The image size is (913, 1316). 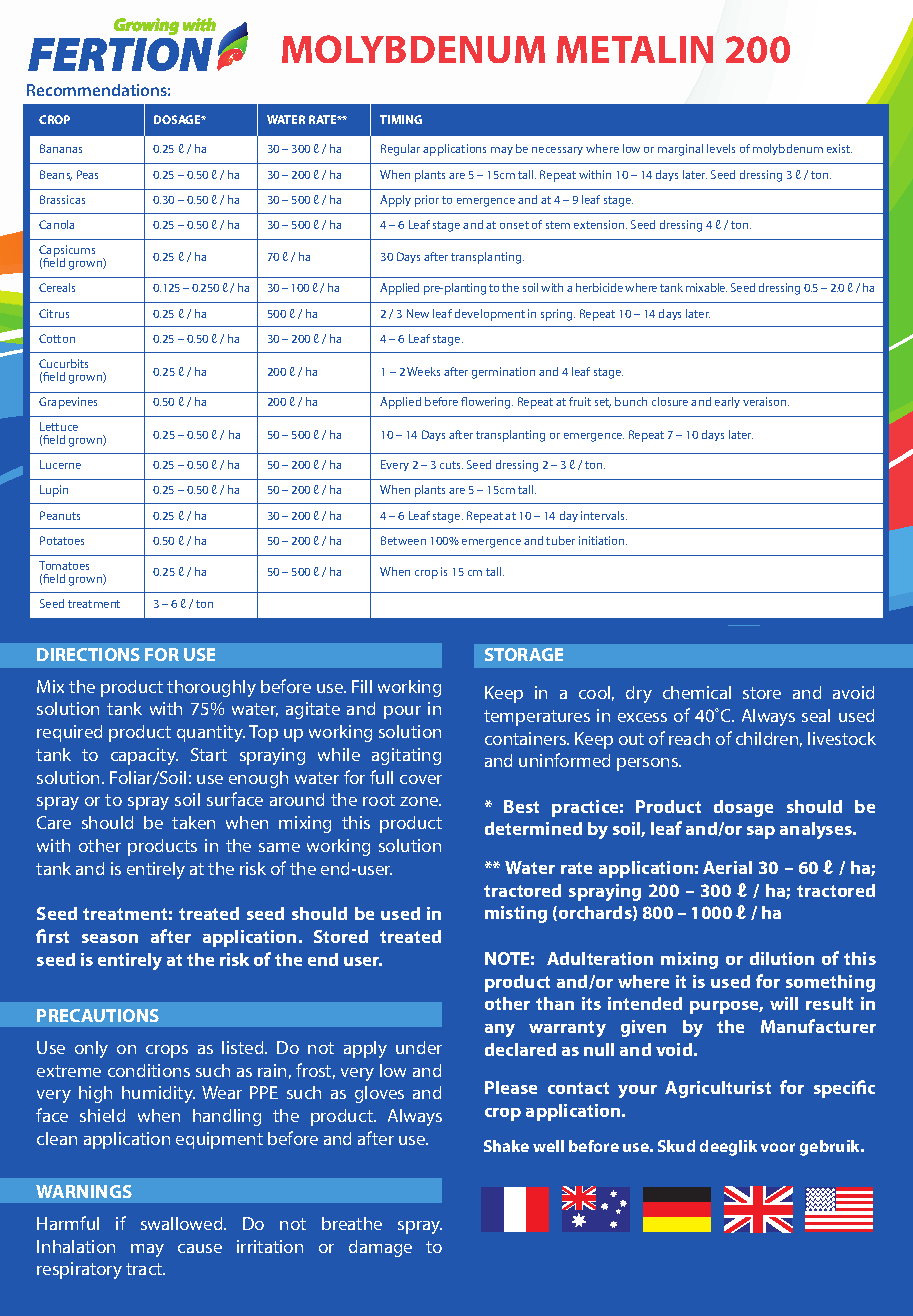 What do you see at coordinates (721, 148) in the screenshot?
I see `levels` at bounding box center [721, 148].
